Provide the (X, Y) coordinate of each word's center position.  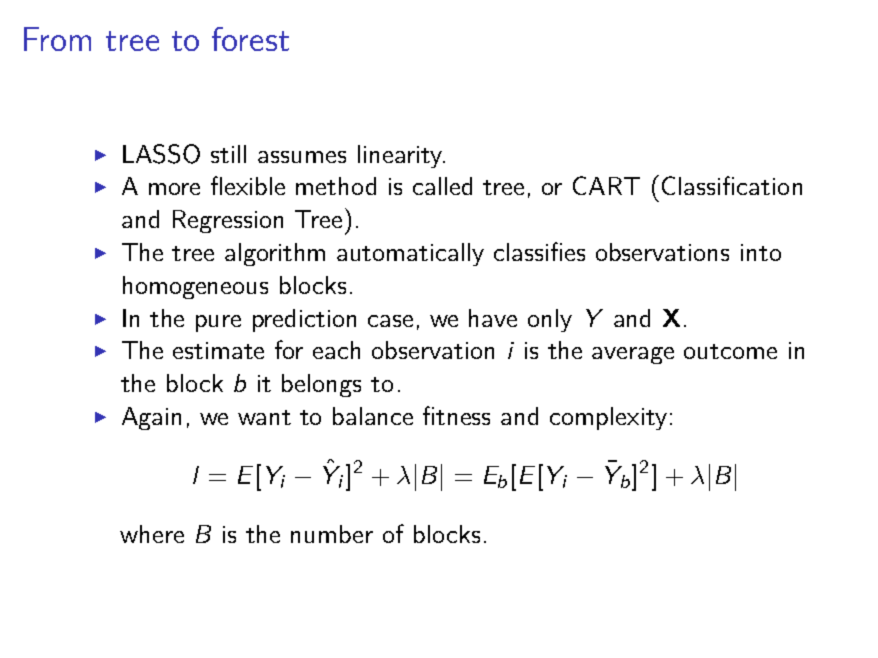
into (761, 252)
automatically (410, 254)
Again (151, 418)
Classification (732, 185)
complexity (608, 418)
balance (373, 416)
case (390, 321)
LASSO (161, 154)
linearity (401, 156)
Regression (228, 221)
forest (250, 39)
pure (218, 323)
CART (606, 185)
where (152, 534)
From (57, 39)
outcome (730, 351)
